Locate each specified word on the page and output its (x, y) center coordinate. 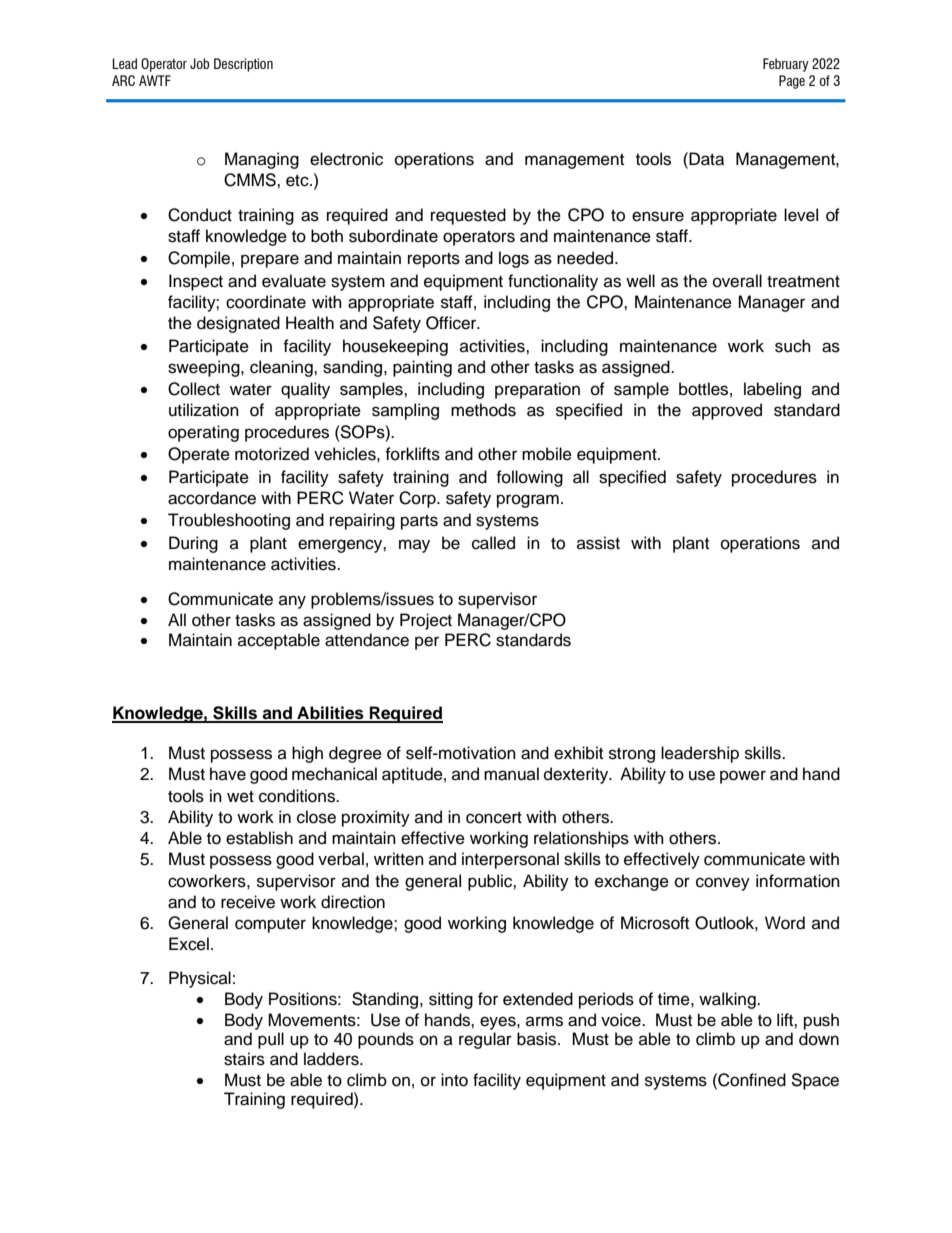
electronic (346, 159)
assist (598, 543)
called (493, 543)
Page (792, 82)
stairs (244, 1059)
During (193, 544)
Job (199, 63)
